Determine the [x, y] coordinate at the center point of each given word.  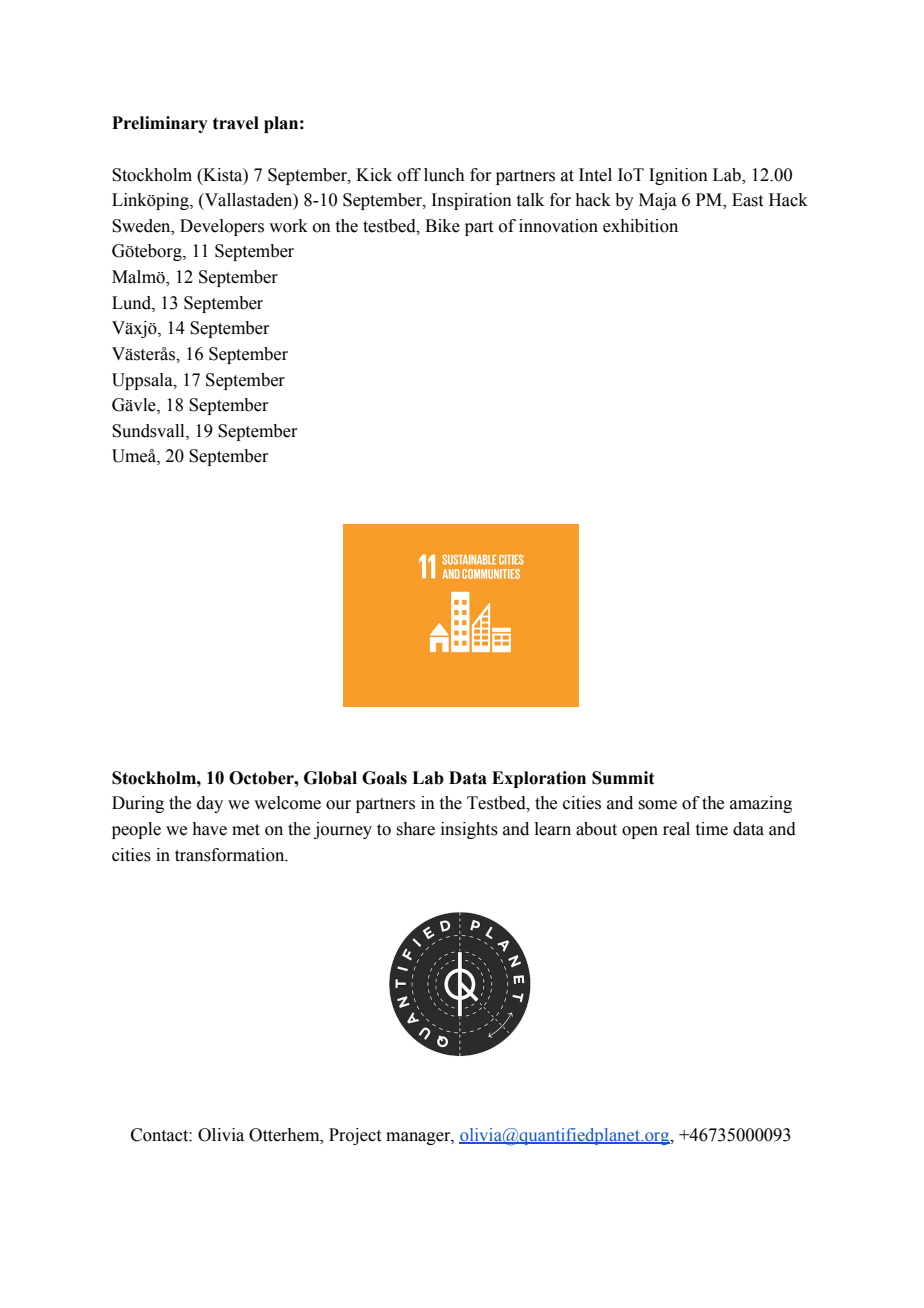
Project [355, 1136]
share [416, 829]
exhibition [640, 226]
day [210, 804]
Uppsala [143, 381]
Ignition [678, 176]
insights [469, 830]
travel [236, 123]
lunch [444, 175]
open [640, 832]
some [658, 805]
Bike [442, 226]
